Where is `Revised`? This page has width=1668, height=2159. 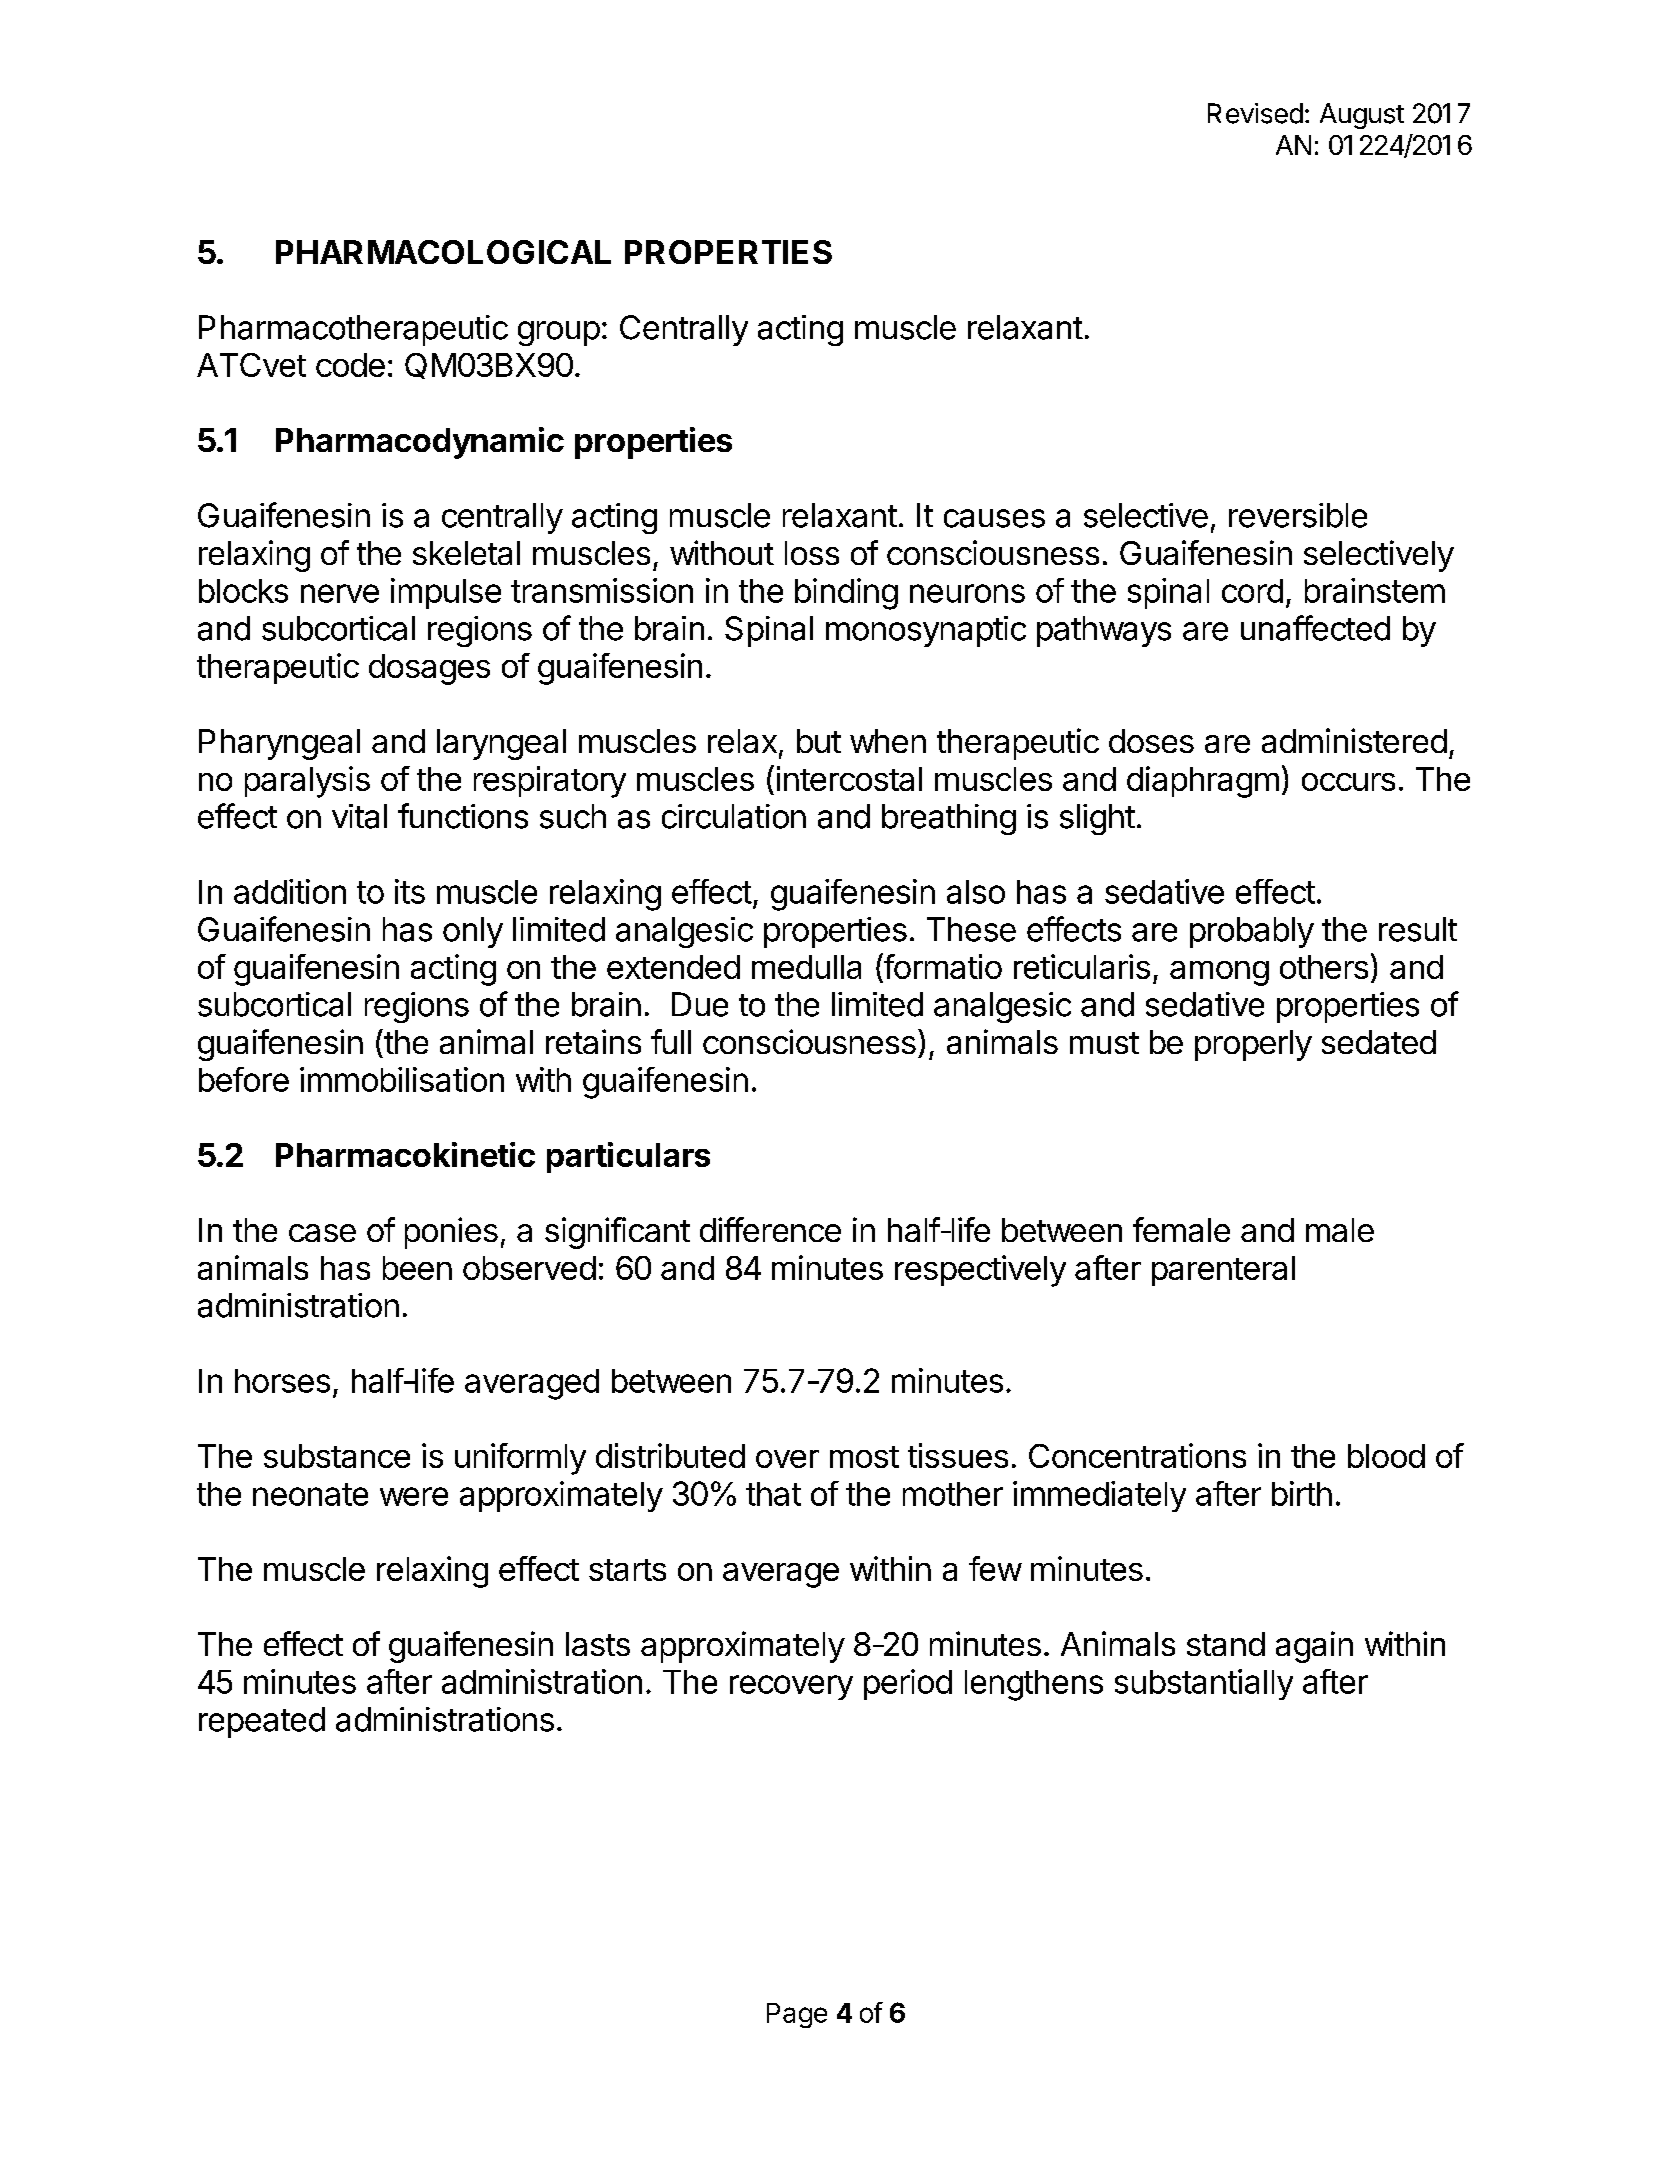 Revised is located at coordinates (1255, 113).
